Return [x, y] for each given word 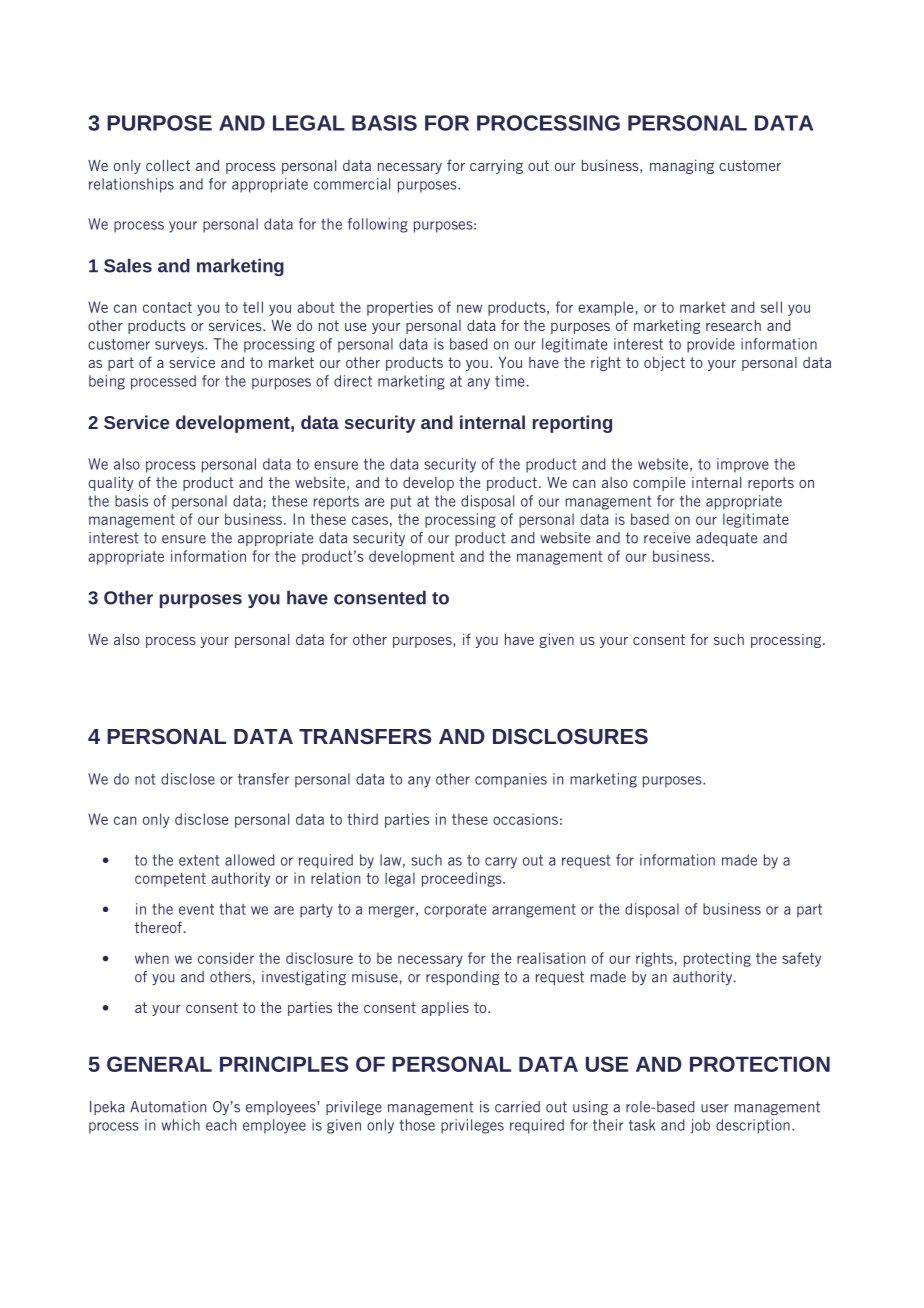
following [378, 225]
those [417, 1125]
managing [682, 166]
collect [168, 165]
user [715, 1108]
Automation [168, 1107]
